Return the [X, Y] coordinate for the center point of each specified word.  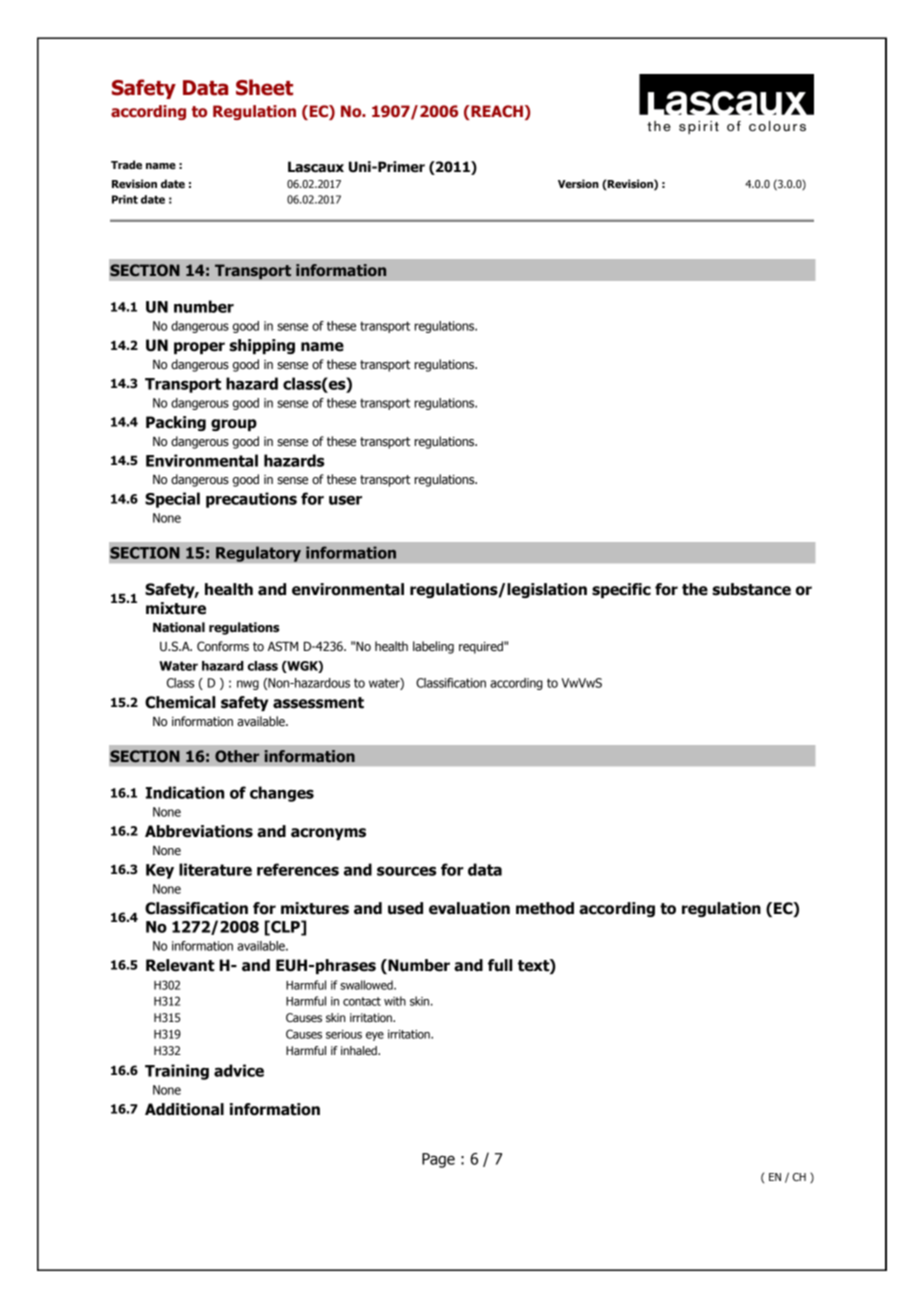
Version [578, 183]
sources [407, 871]
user [345, 500]
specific [621, 590]
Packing [176, 423]
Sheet [264, 87]
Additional [184, 1109]
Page [438, 1160]
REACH [496, 112]
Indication [185, 792]
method [545, 908]
